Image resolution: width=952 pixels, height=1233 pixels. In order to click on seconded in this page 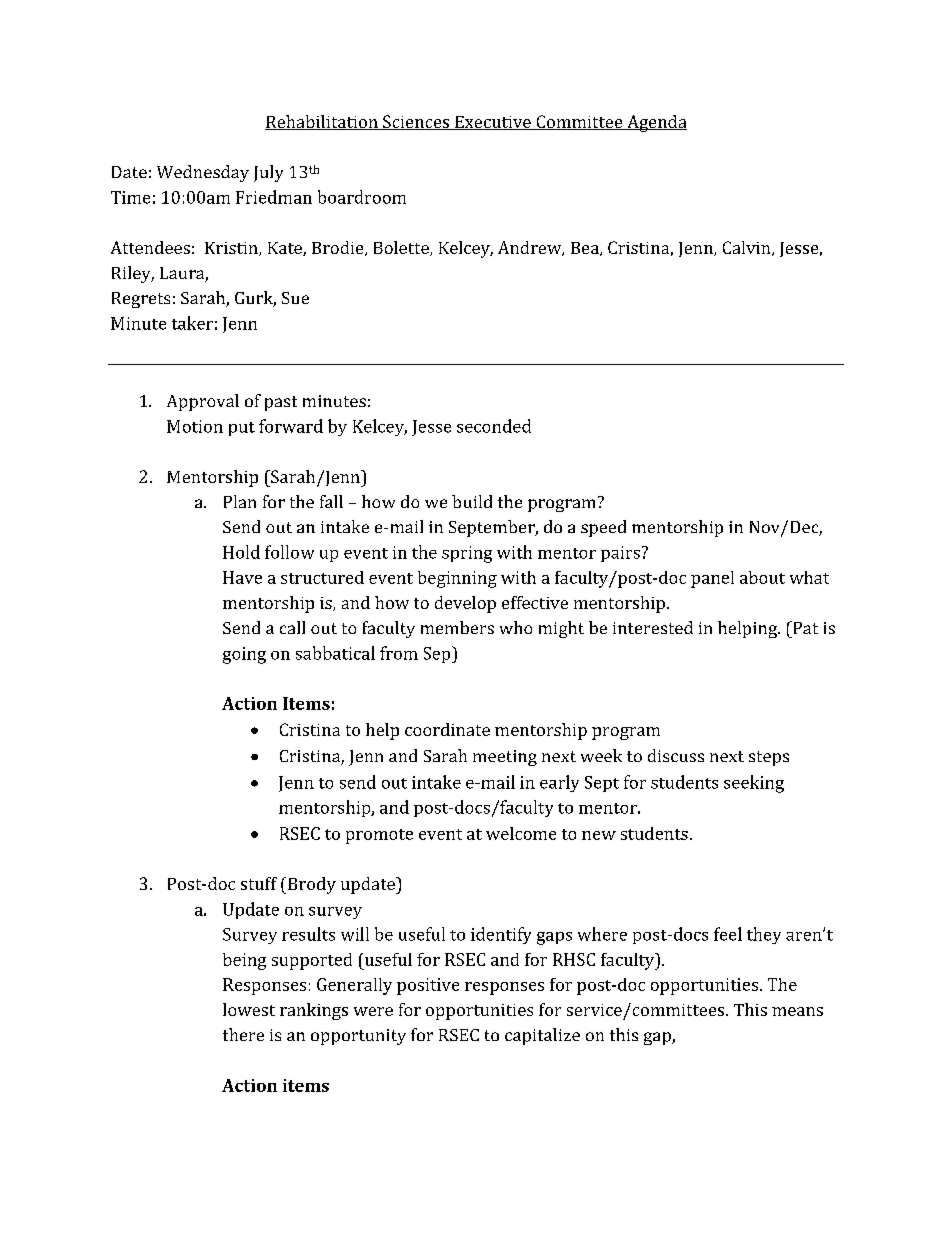, I will do `click(494, 426)`.
